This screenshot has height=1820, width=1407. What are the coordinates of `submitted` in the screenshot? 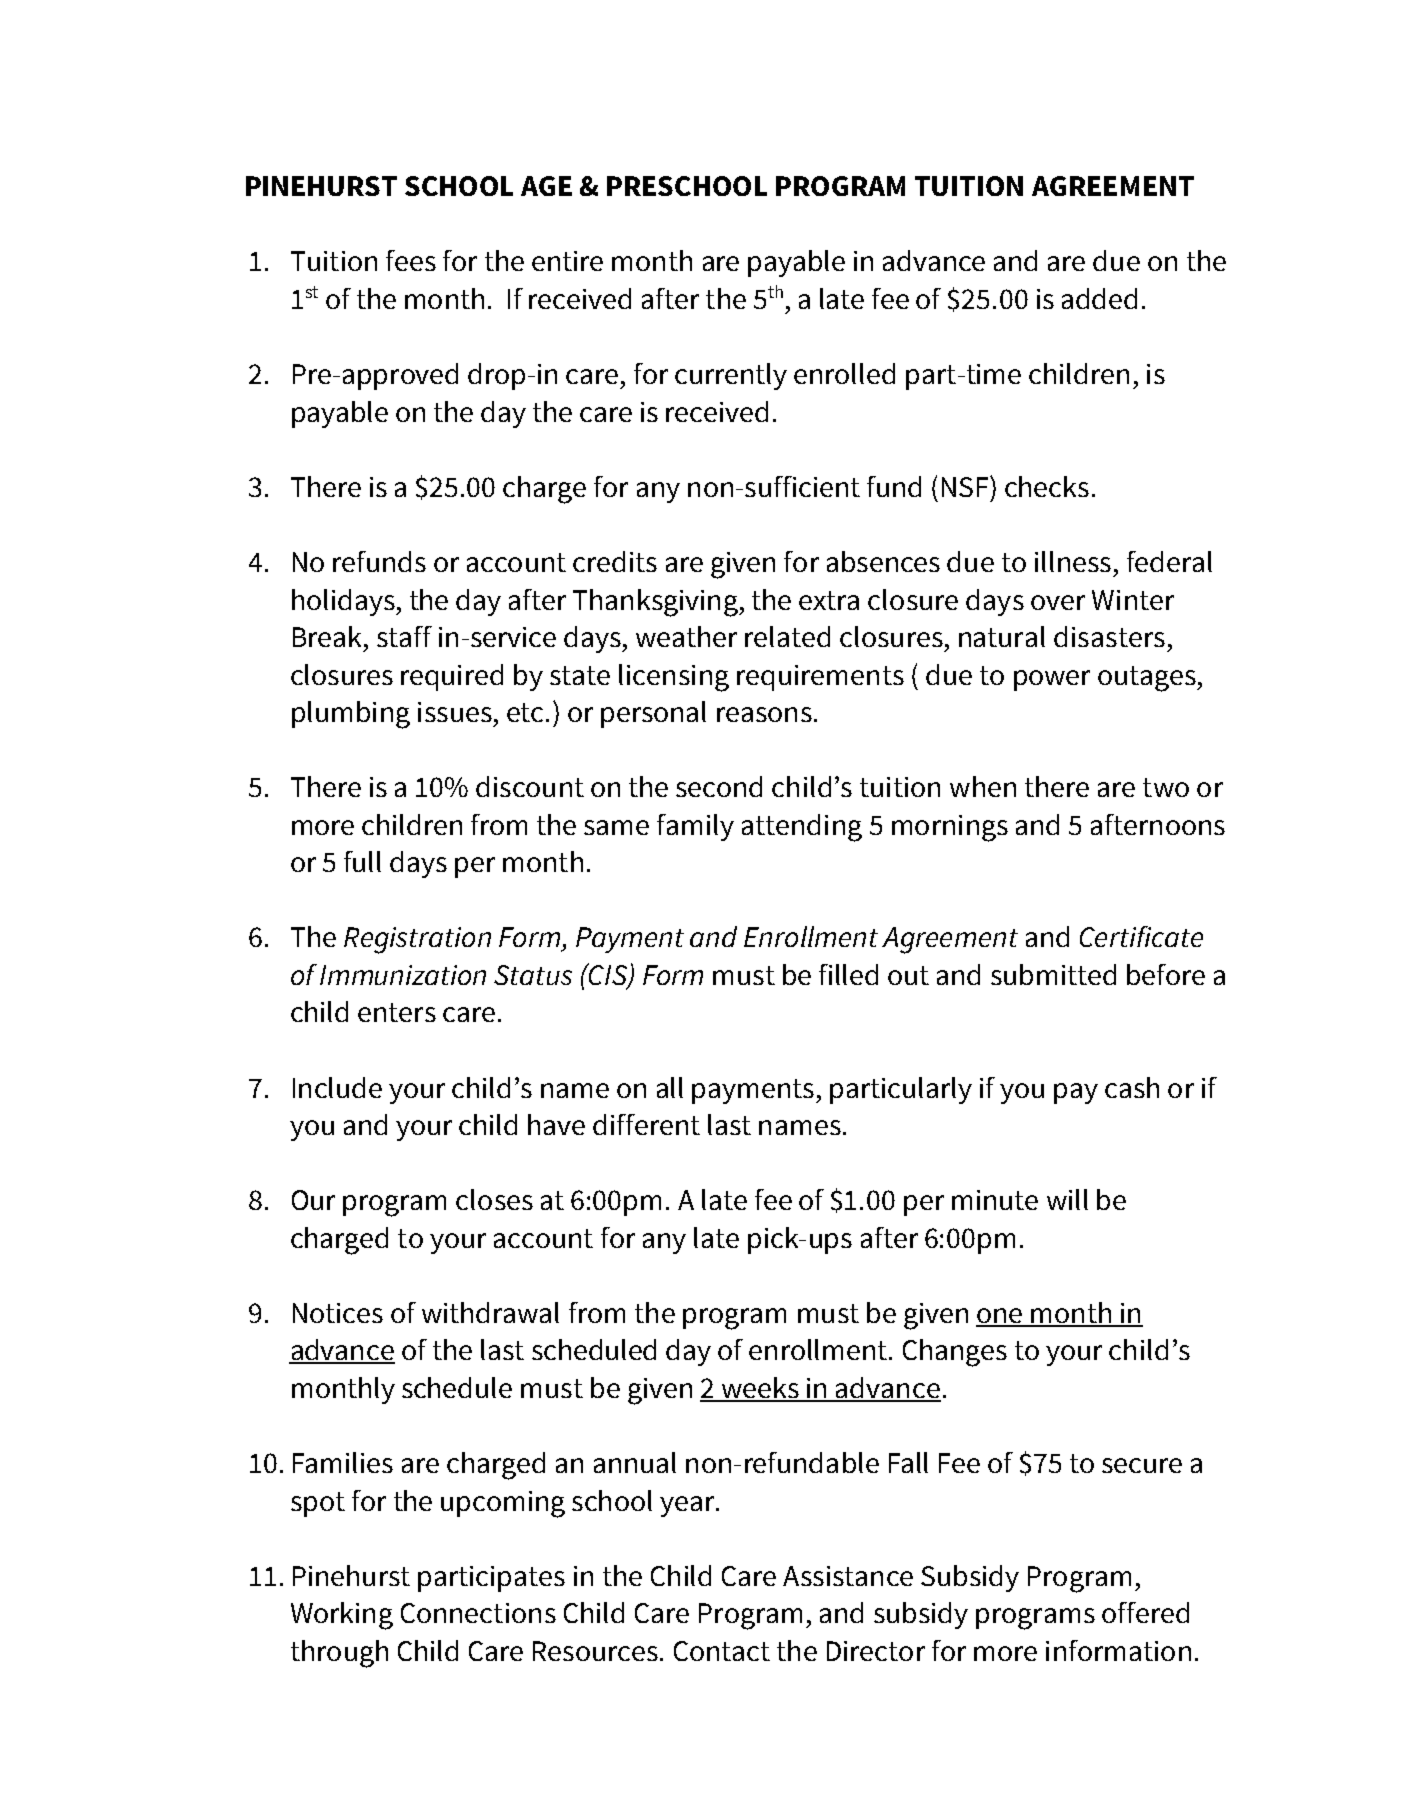 It's located at (1053, 974).
